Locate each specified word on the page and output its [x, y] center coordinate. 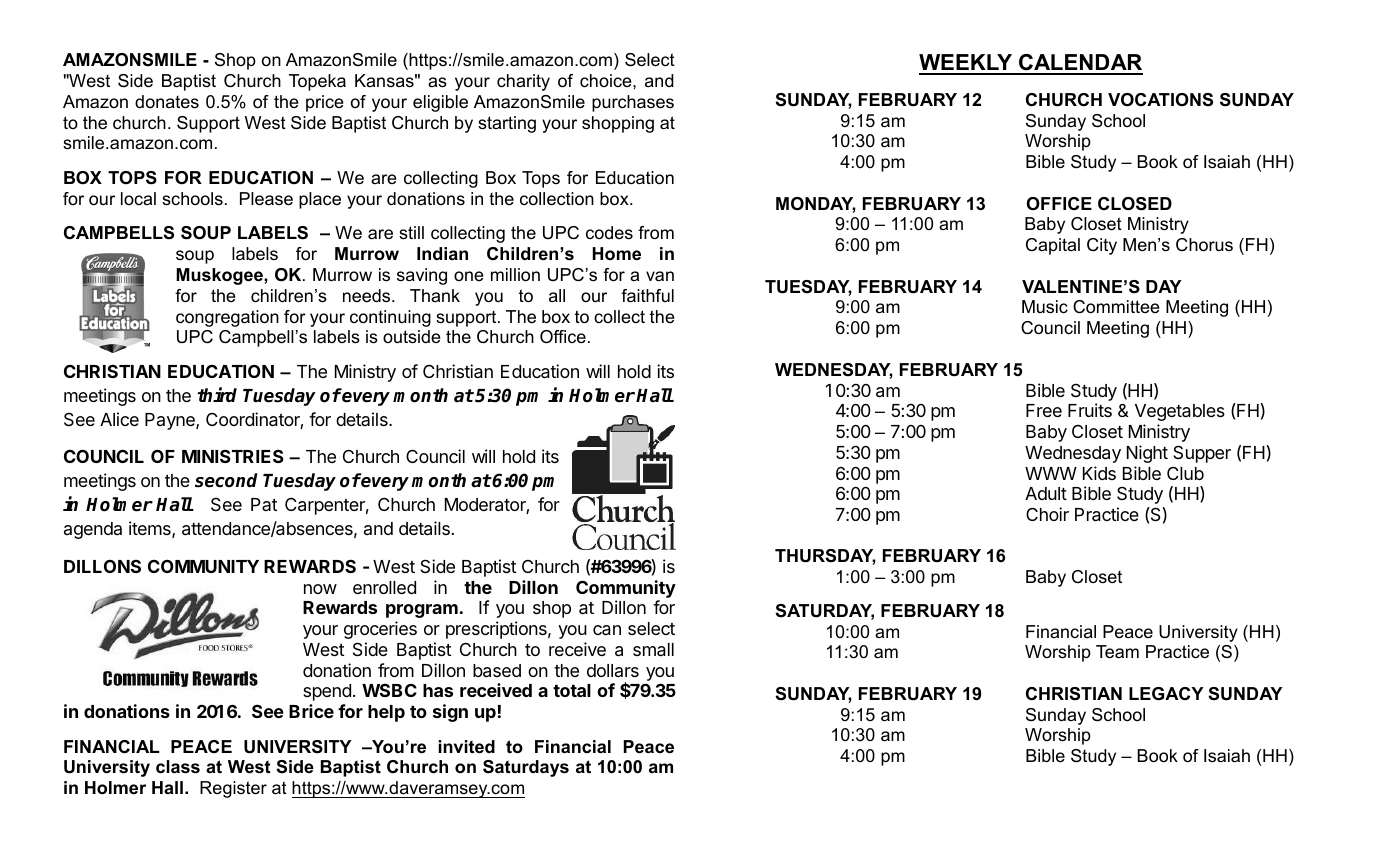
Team [1117, 651]
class [178, 767]
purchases [633, 103]
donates [167, 101]
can [607, 630]
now [320, 589]
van [660, 276]
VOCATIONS [1160, 100]
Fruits [1090, 410]
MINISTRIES [233, 456]
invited [466, 747]
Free [1044, 410]
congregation [227, 318]
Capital [1053, 246]
